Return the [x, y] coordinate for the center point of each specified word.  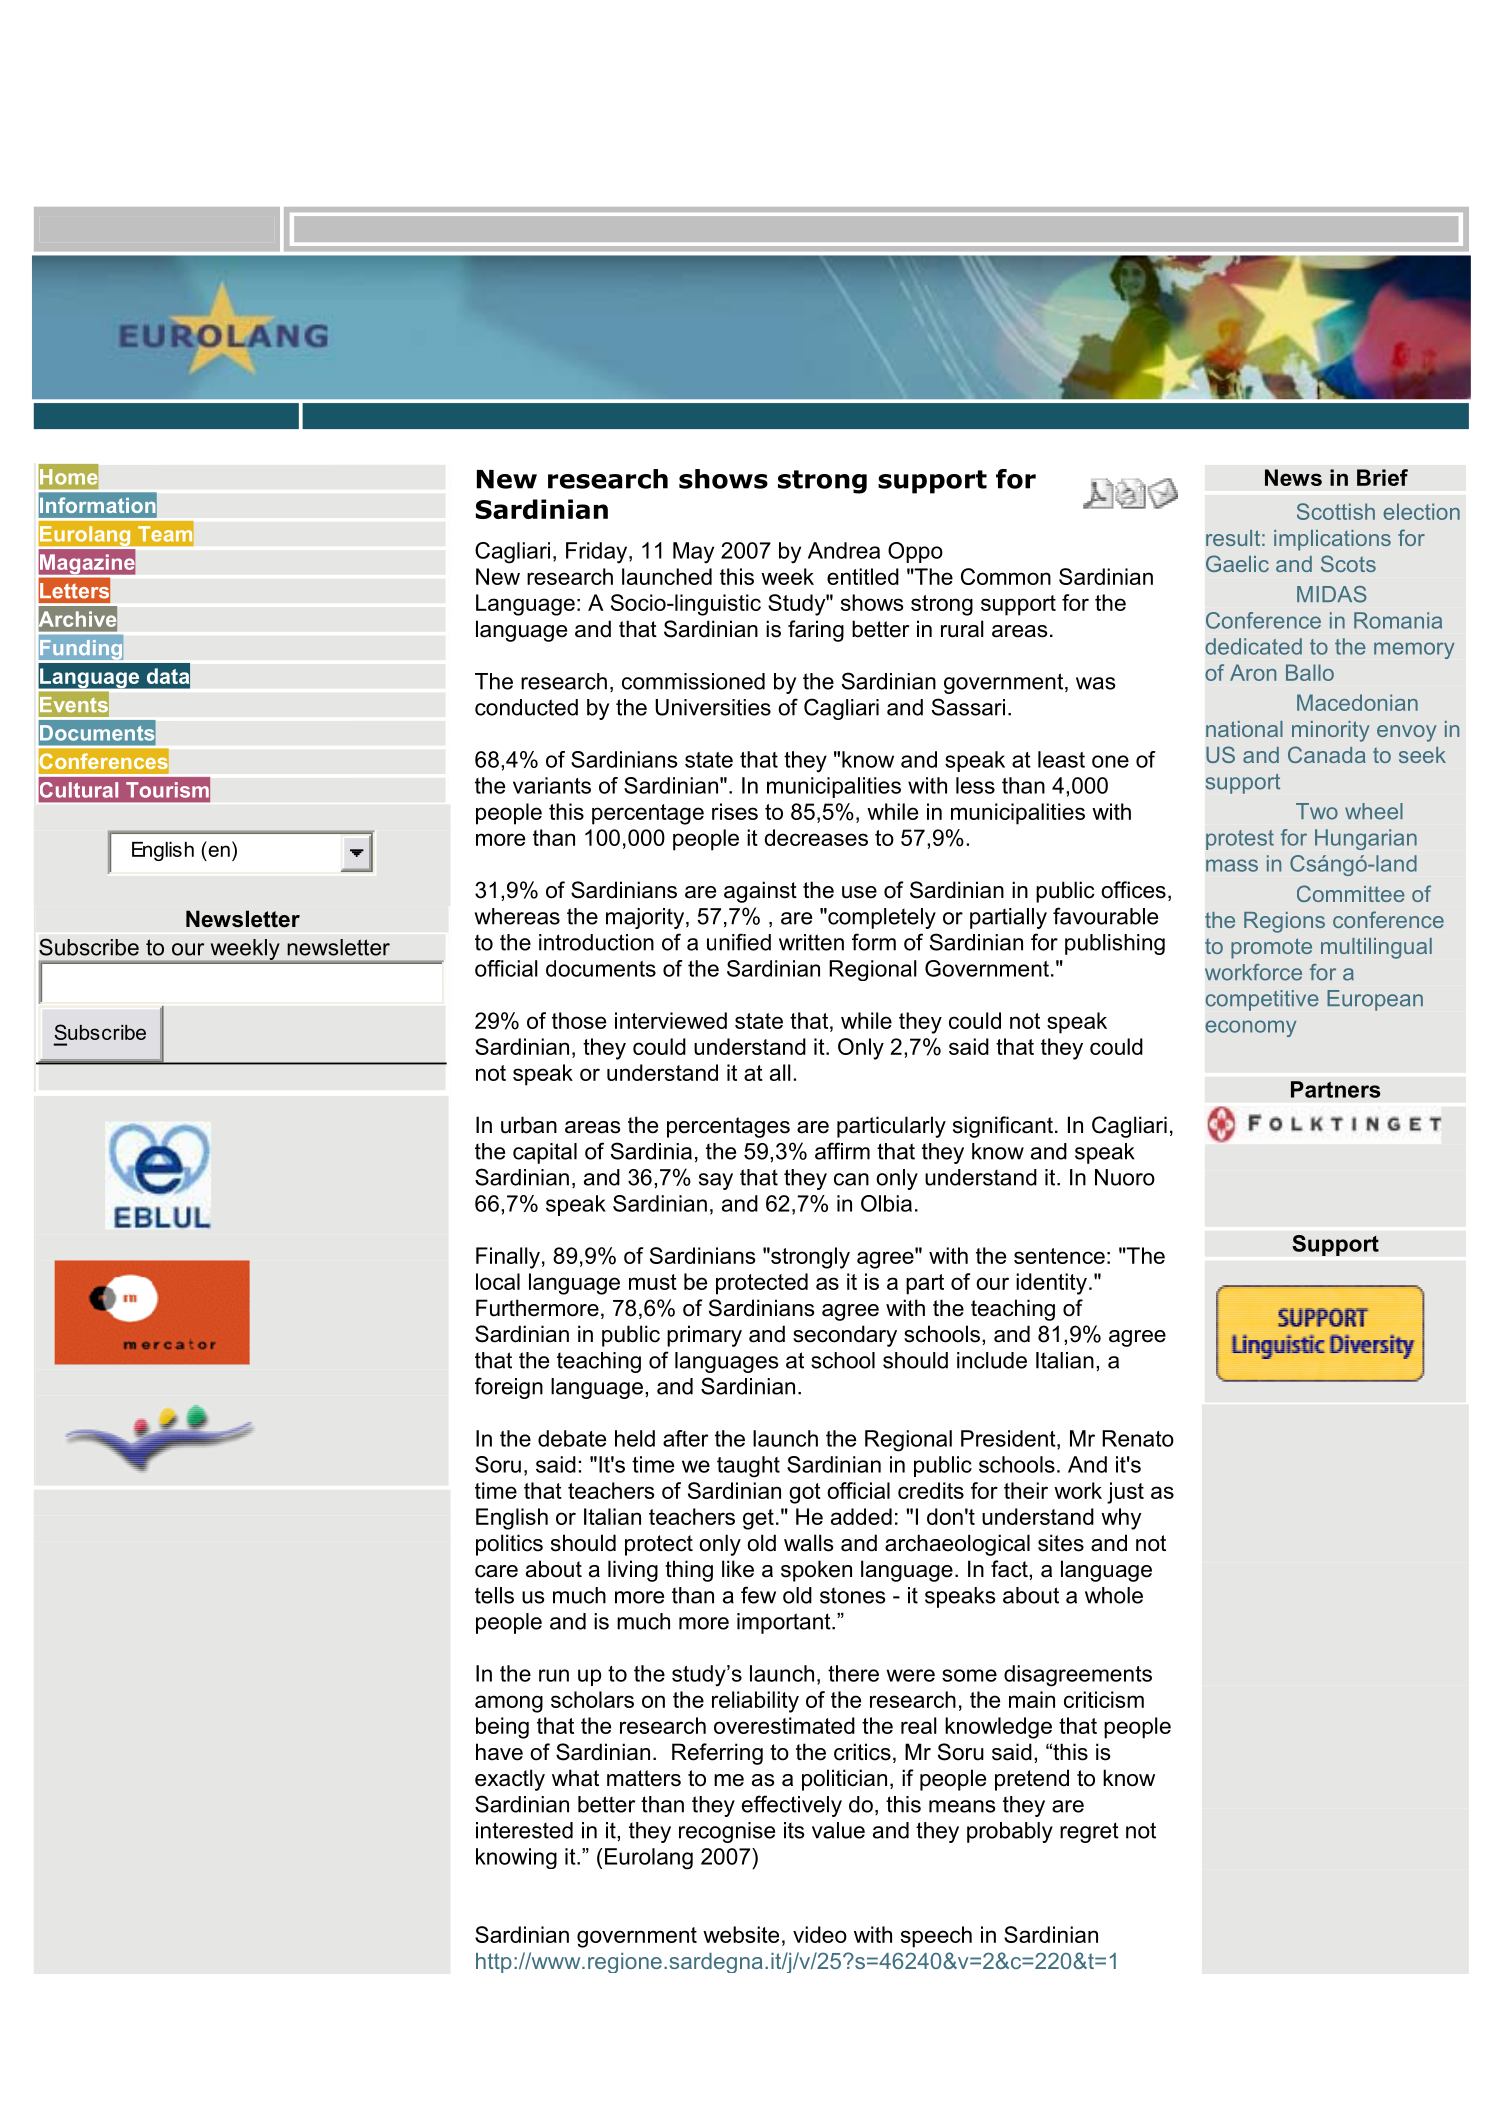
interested [524, 1830]
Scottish [1336, 511]
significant [1003, 1127]
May [693, 553]
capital [545, 1153]
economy [1250, 1028]
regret [1089, 1832]
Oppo [915, 552]
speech [936, 1937]
